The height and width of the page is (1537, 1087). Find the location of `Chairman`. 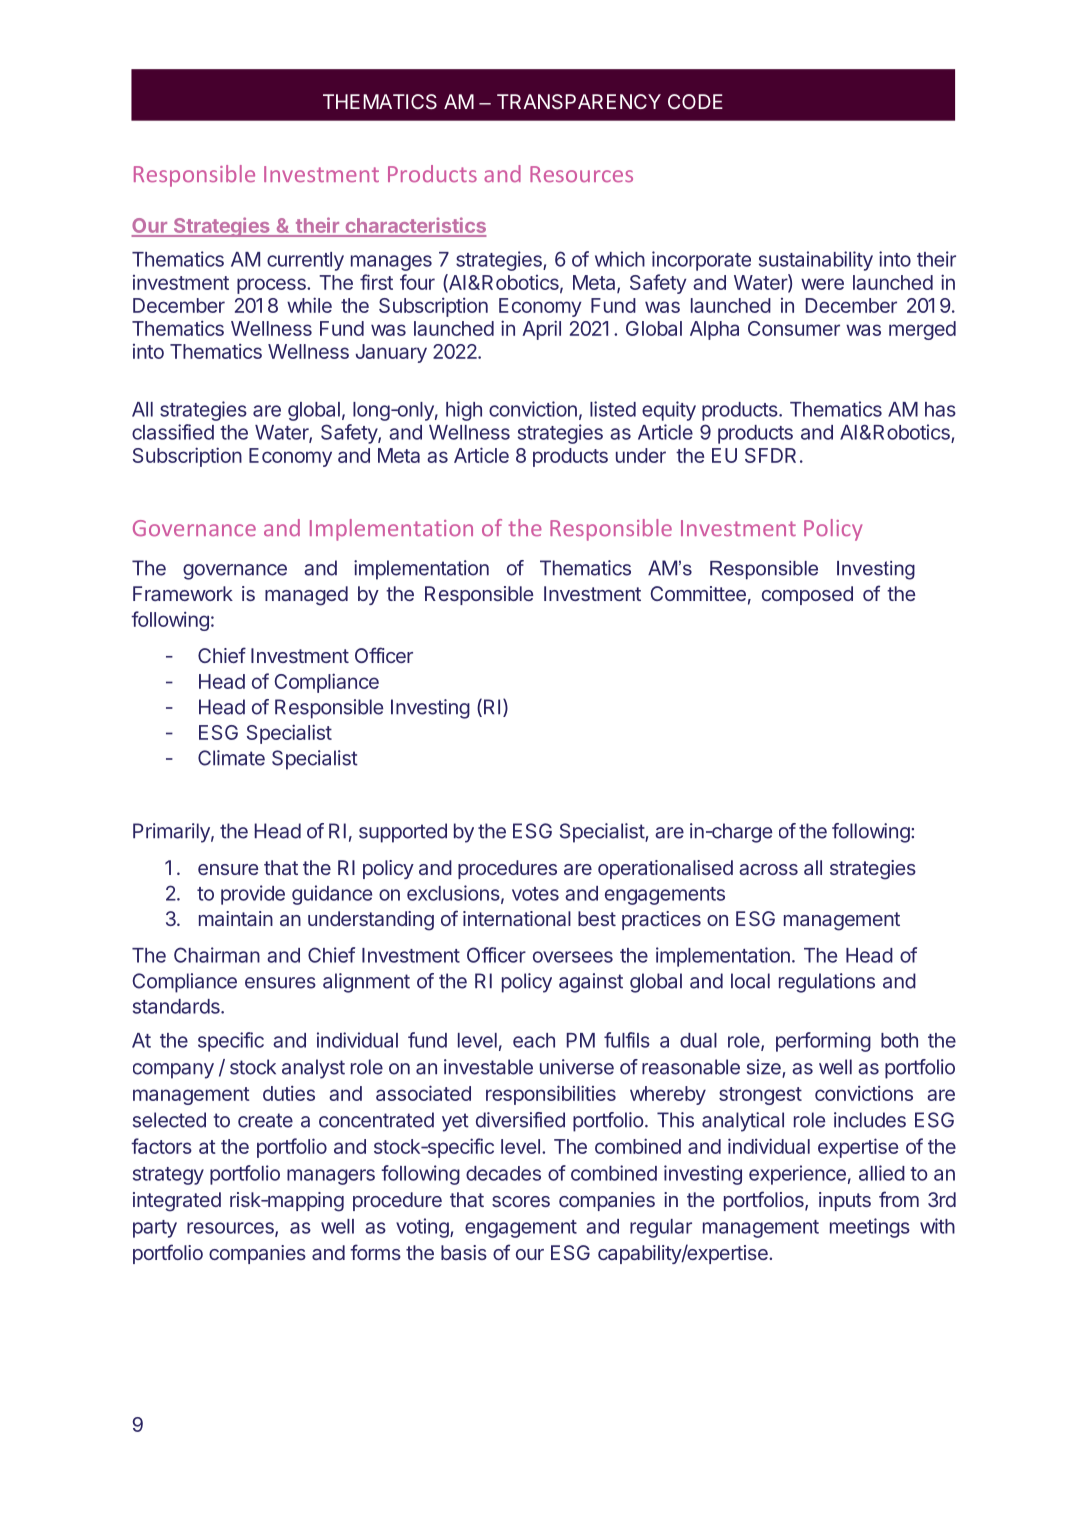

Chairman is located at coordinates (217, 955).
